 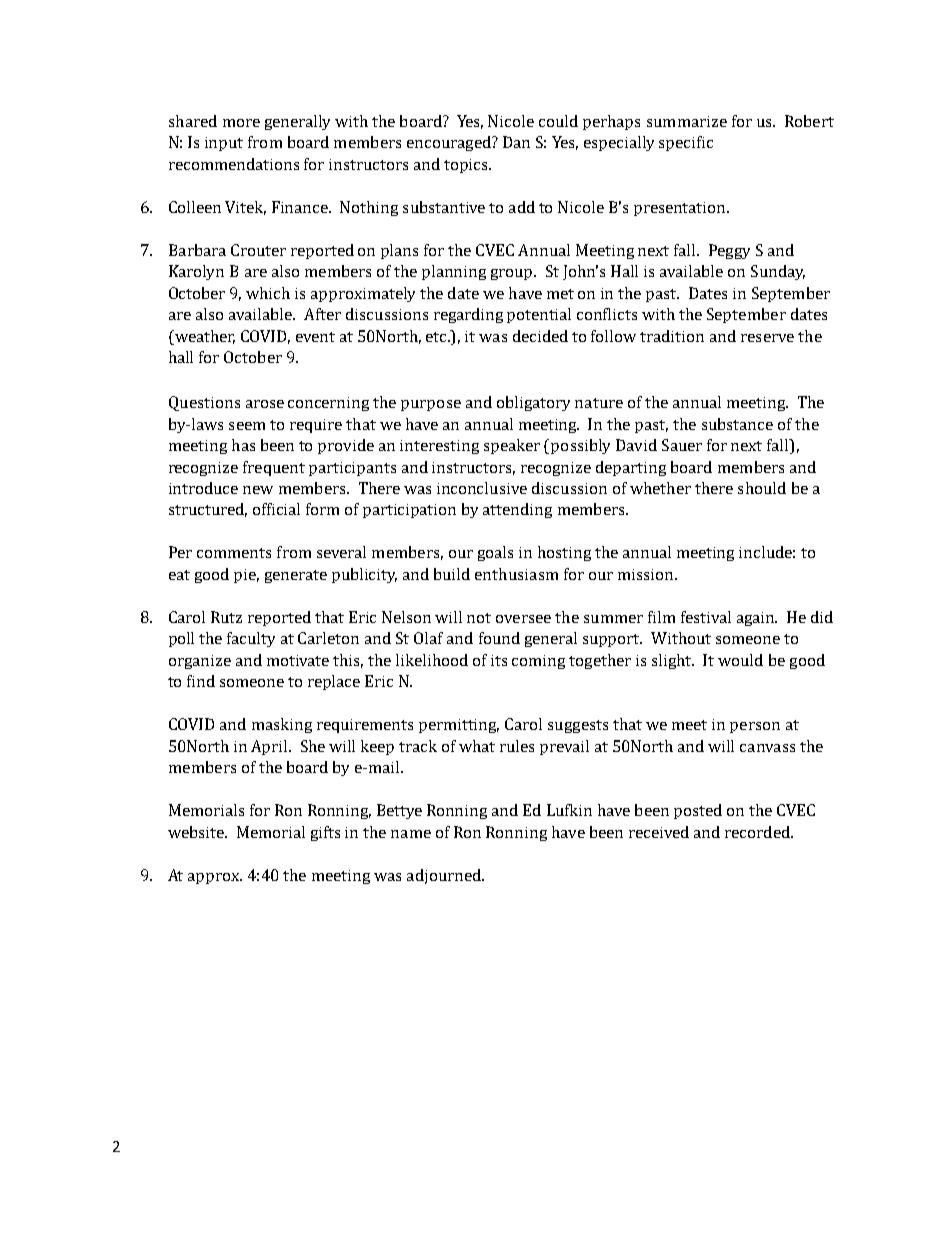 I want to click on pie, so click(x=246, y=576).
